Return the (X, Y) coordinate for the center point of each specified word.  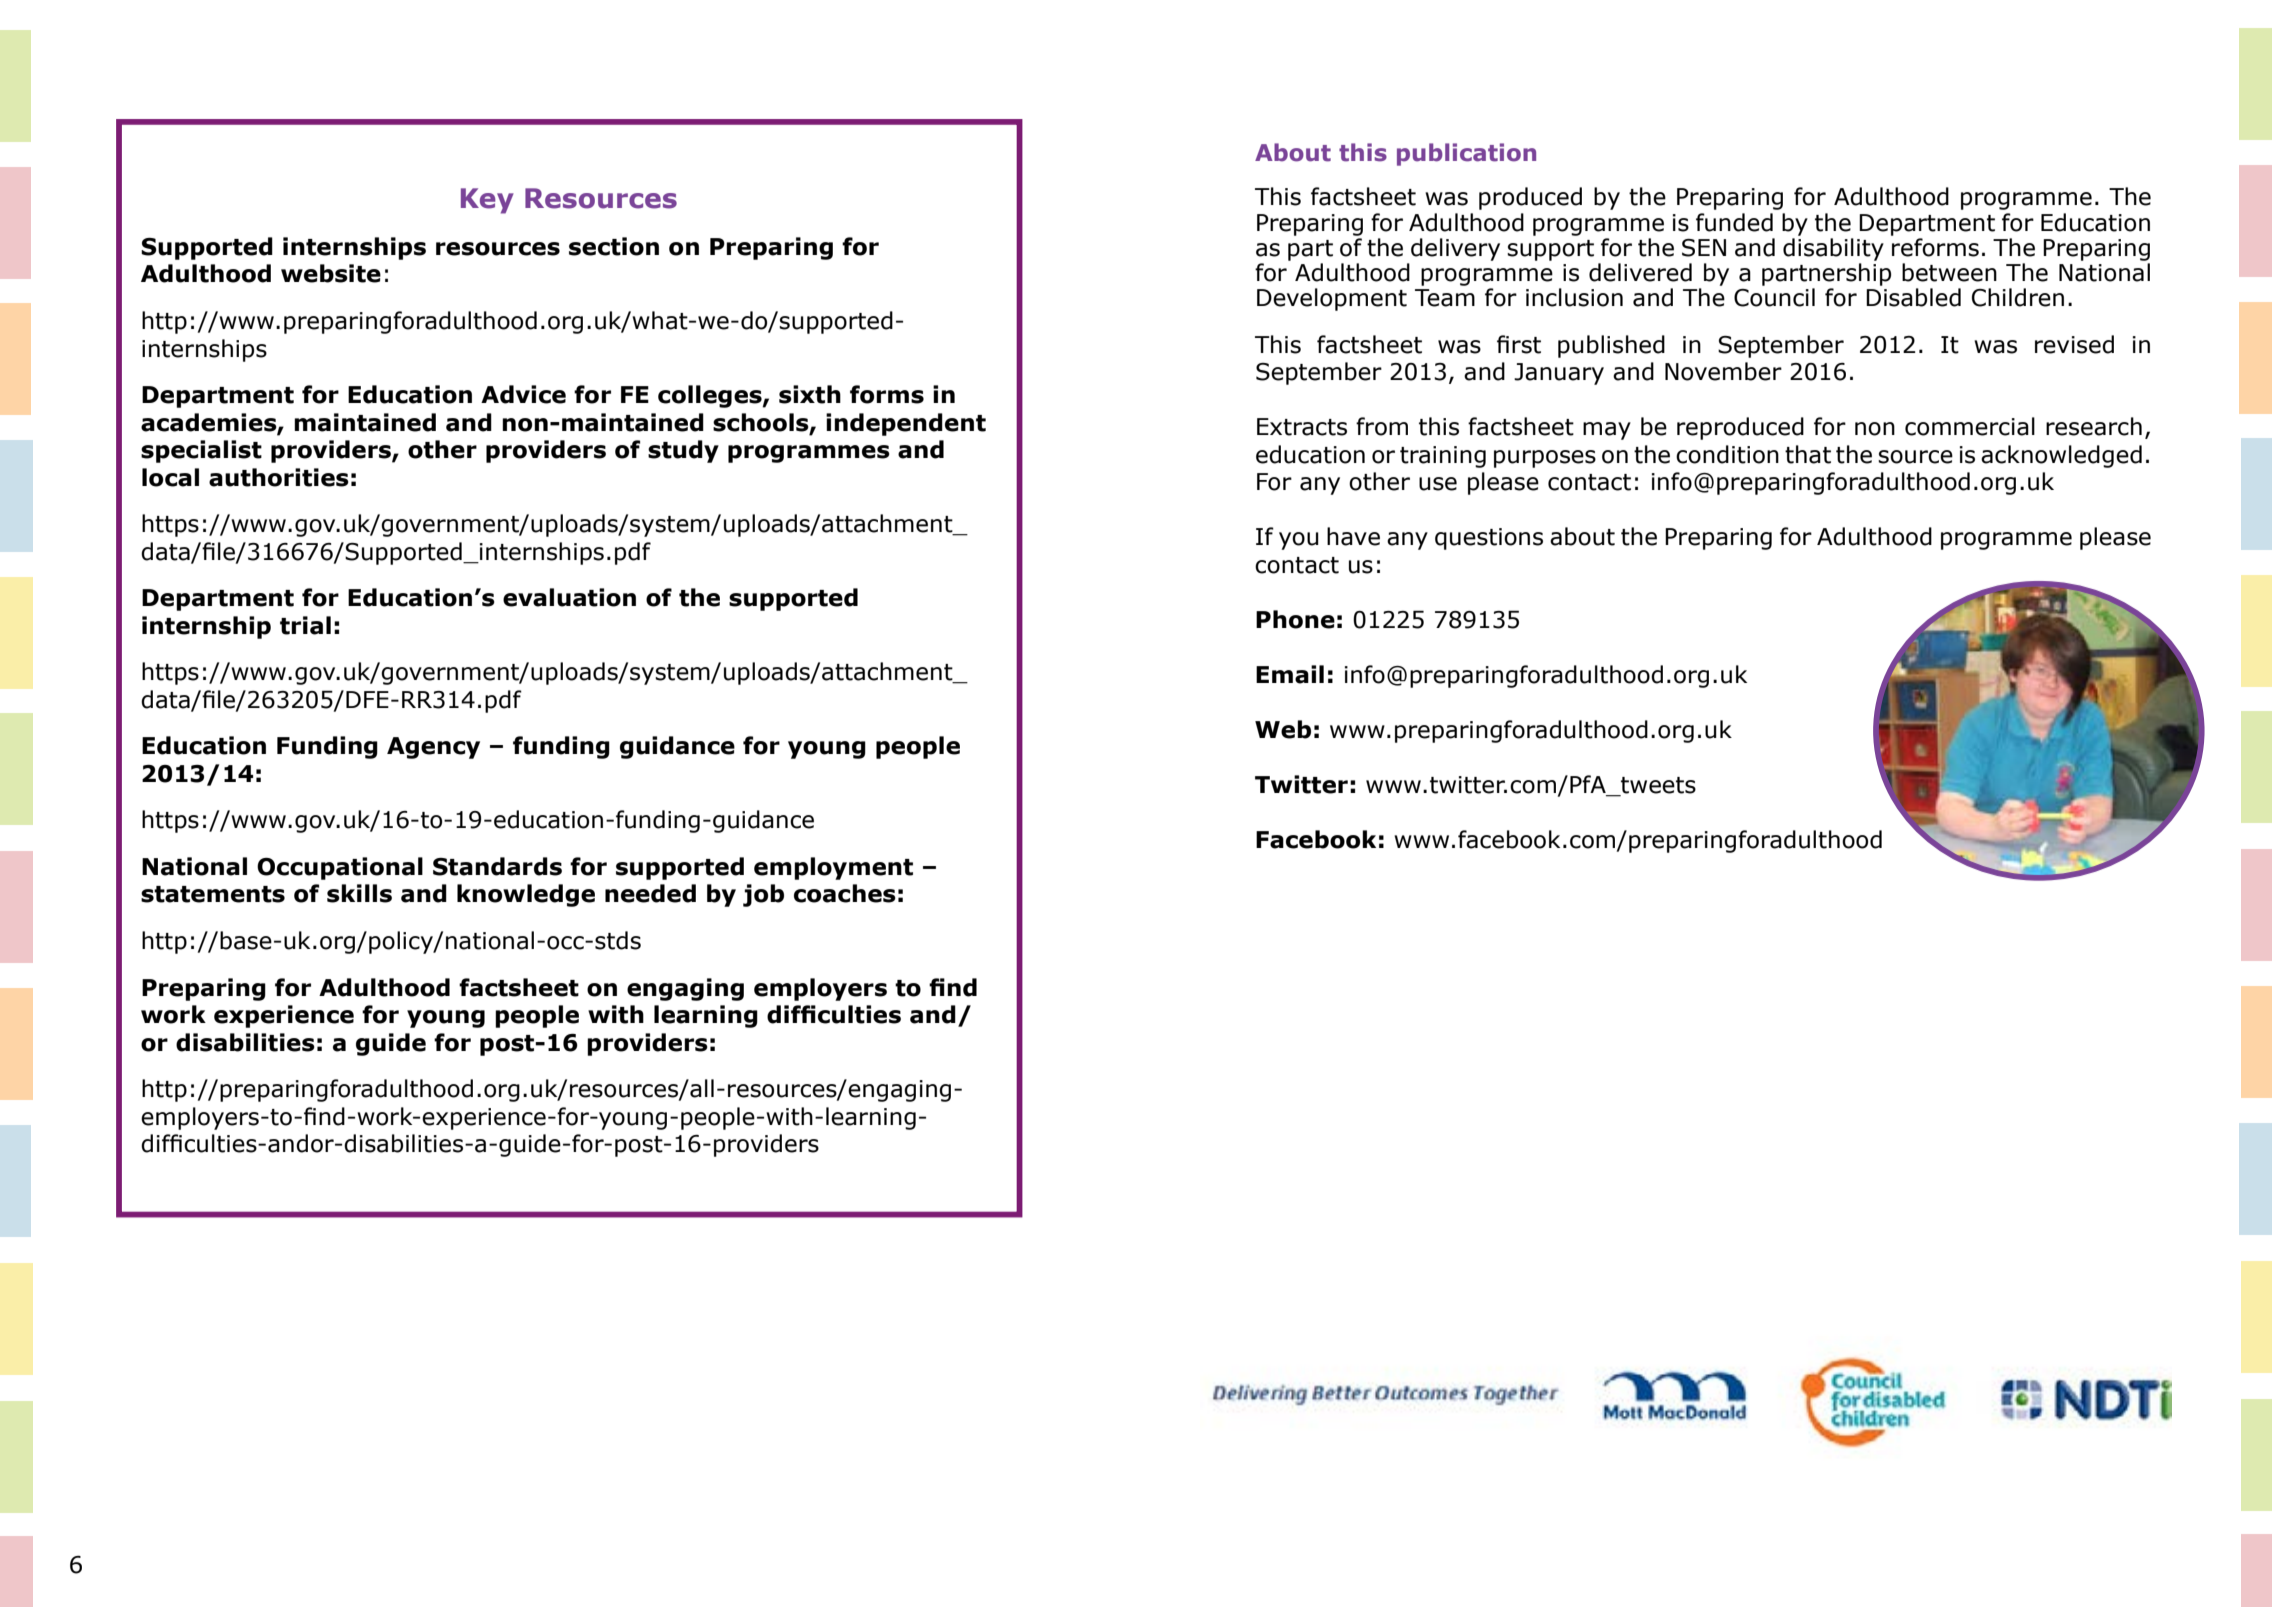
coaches (845, 893)
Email (1290, 674)
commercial (1970, 426)
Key (487, 201)
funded (1734, 222)
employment (833, 868)
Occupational (340, 868)
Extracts (1302, 427)
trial (305, 625)
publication (1466, 154)
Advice (523, 394)
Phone (1295, 619)
